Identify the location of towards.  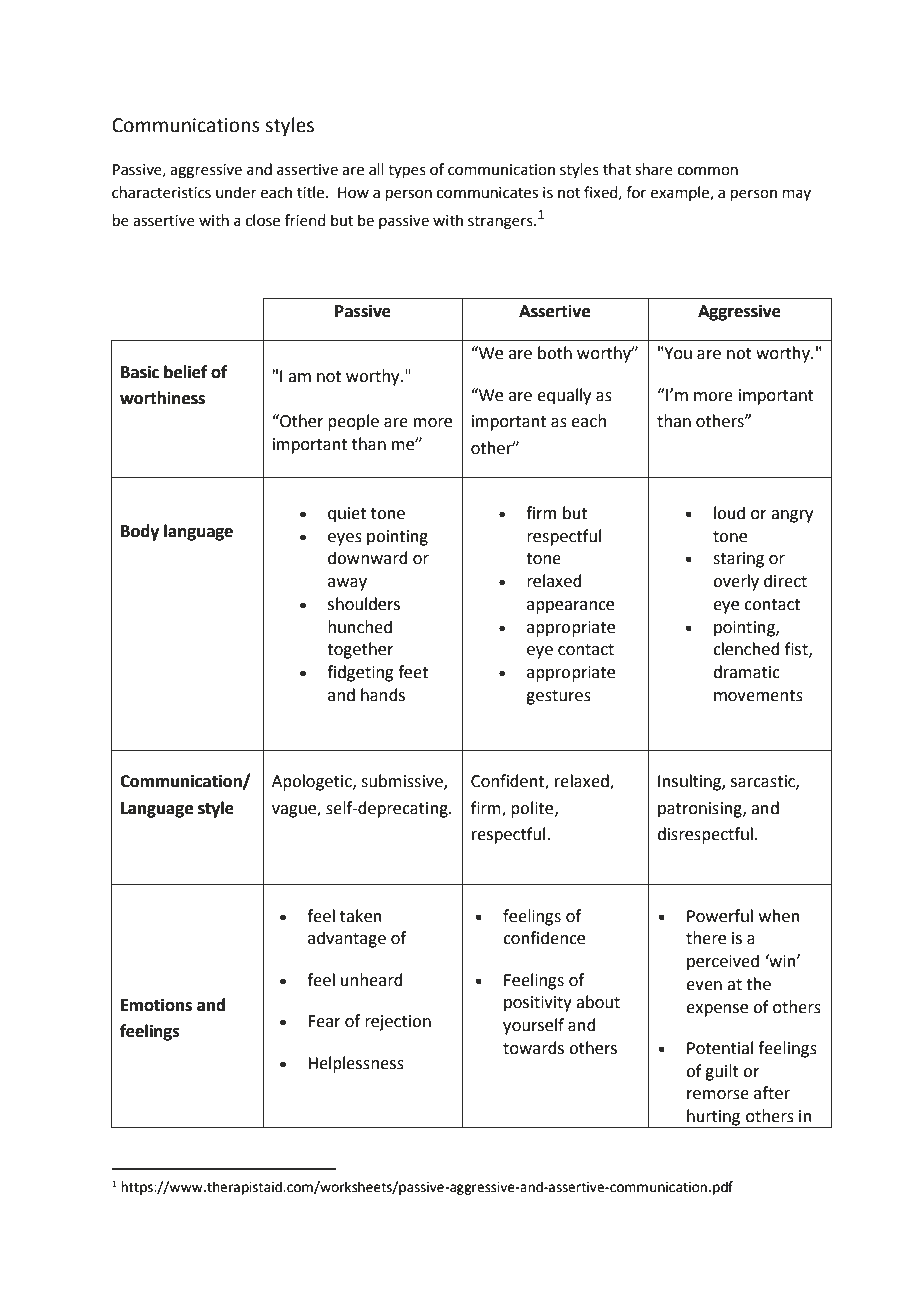
(533, 1048).
